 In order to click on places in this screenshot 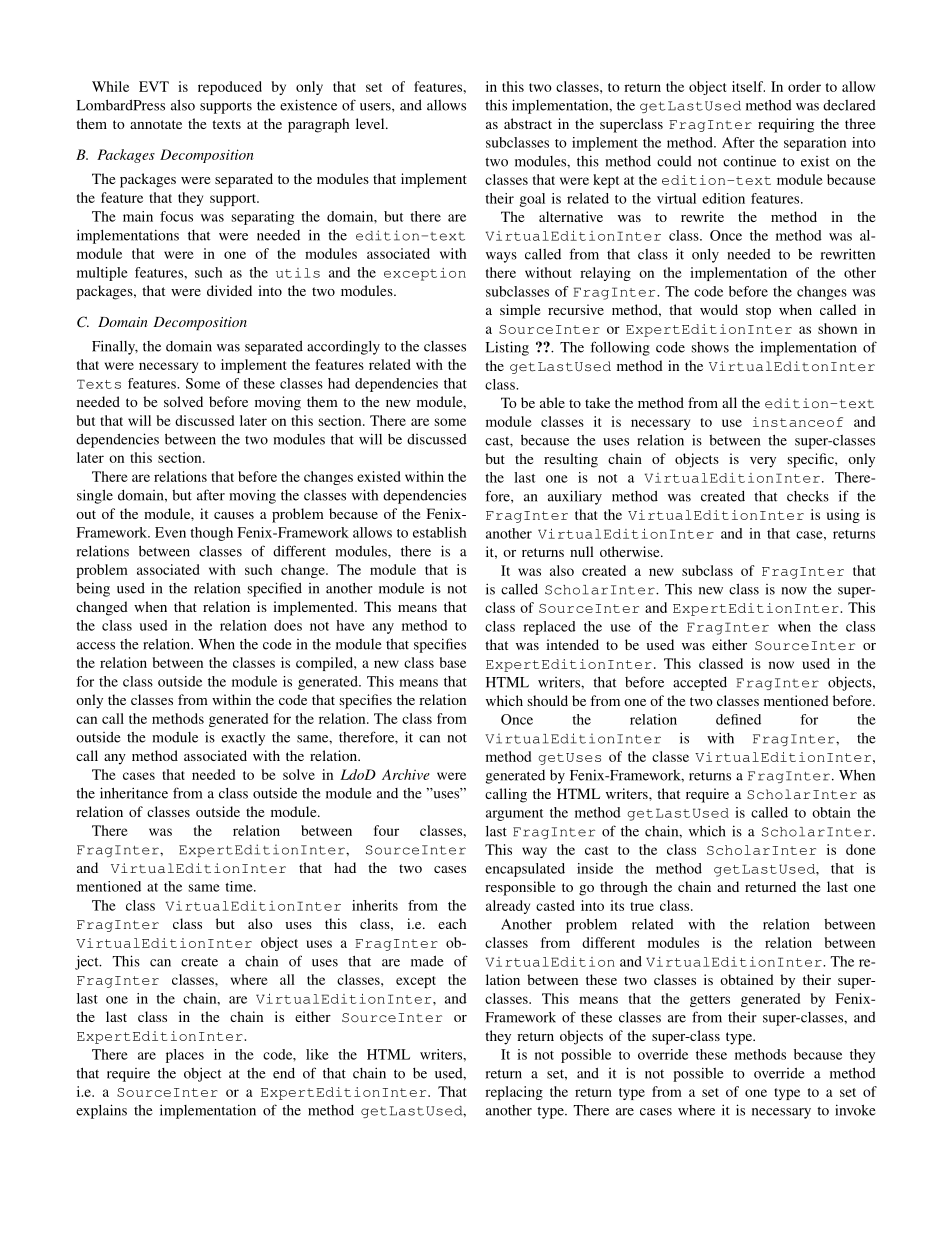, I will do `click(185, 1056)`.
